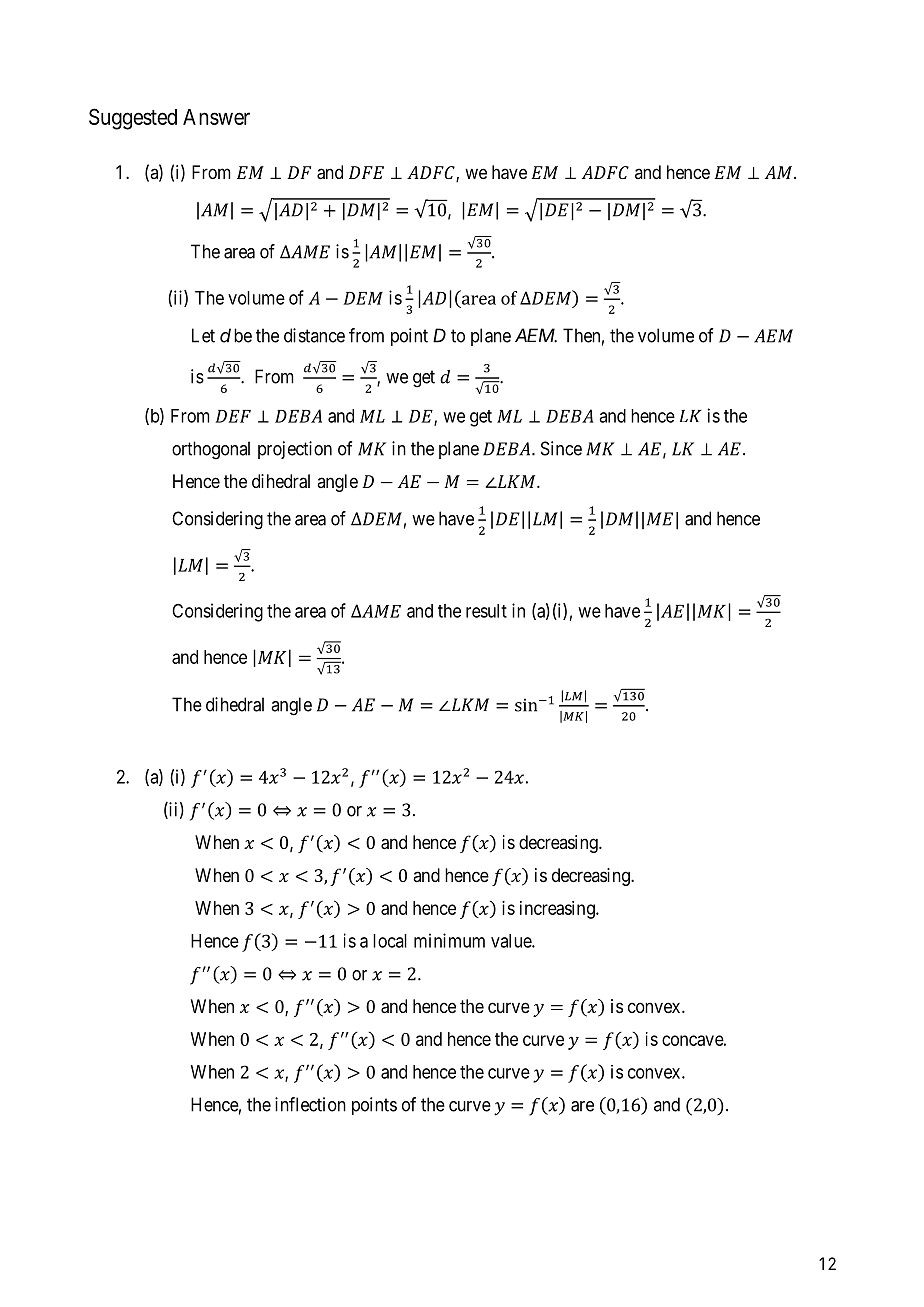  I want to click on projection, so click(295, 450).
